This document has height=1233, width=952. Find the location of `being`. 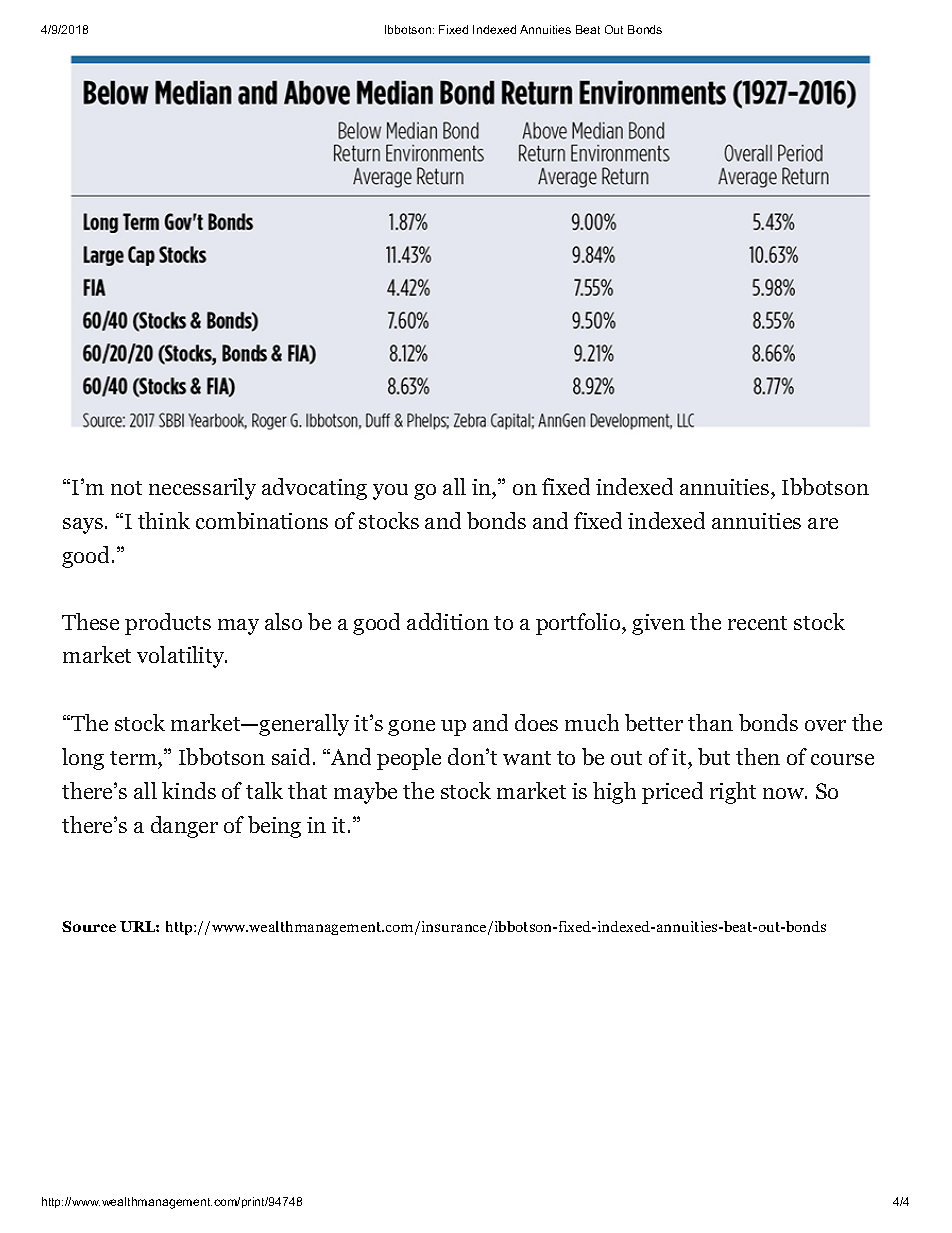

being is located at coordinates (274, 827).
